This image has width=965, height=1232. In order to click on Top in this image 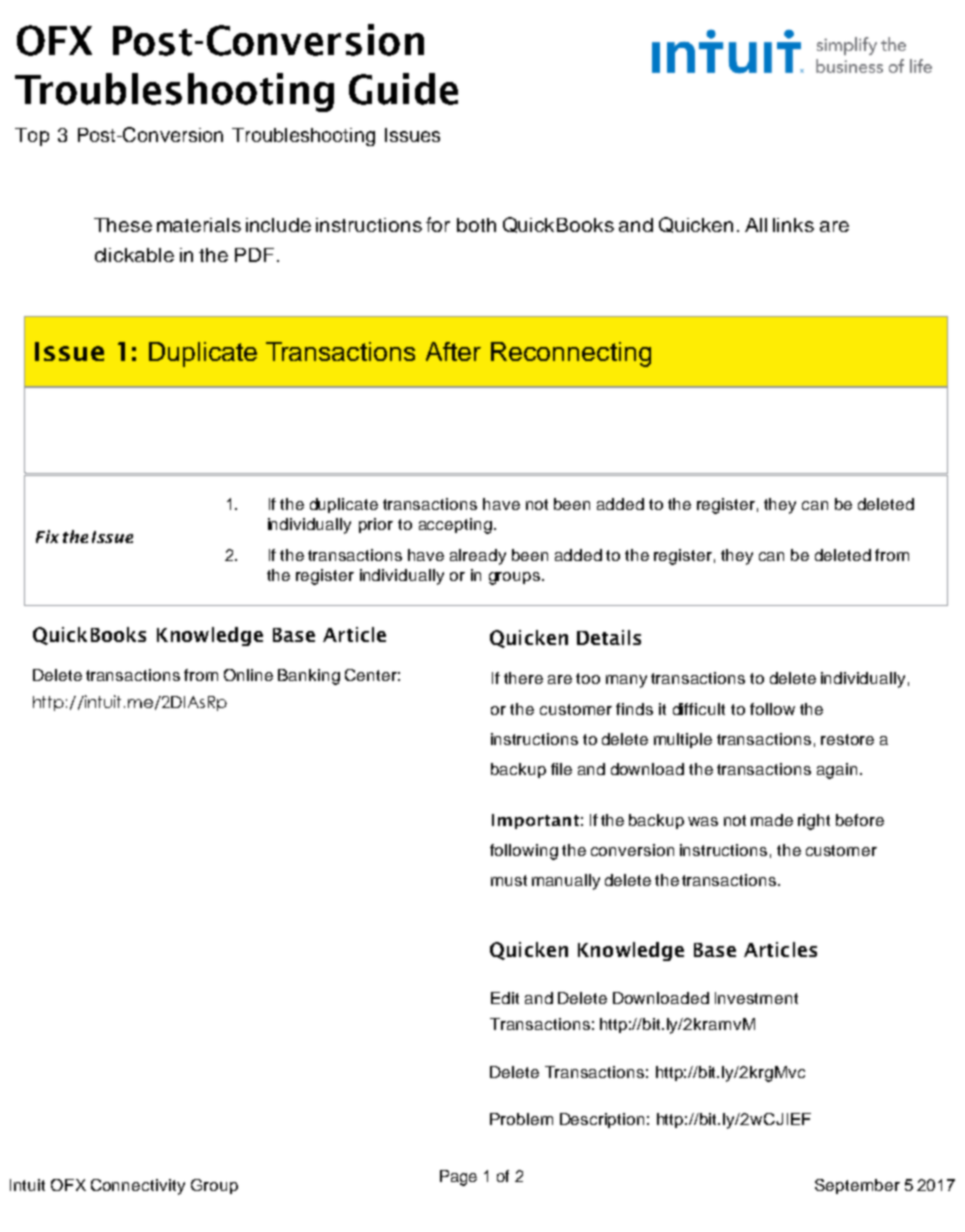, I will do `click(32, 137)`.
